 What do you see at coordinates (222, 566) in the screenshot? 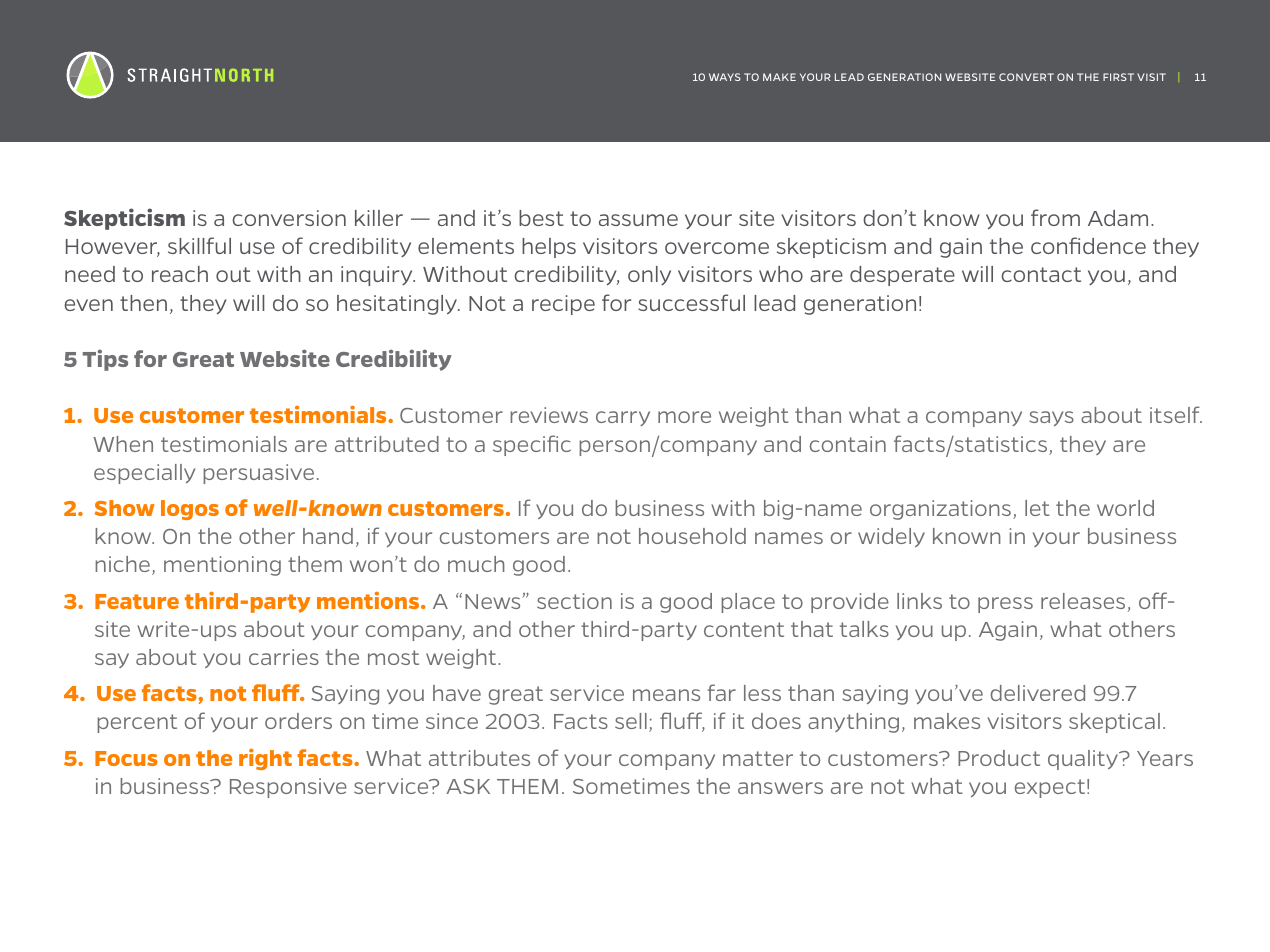
I see `mentioning` at bounding box center [222, 566].
